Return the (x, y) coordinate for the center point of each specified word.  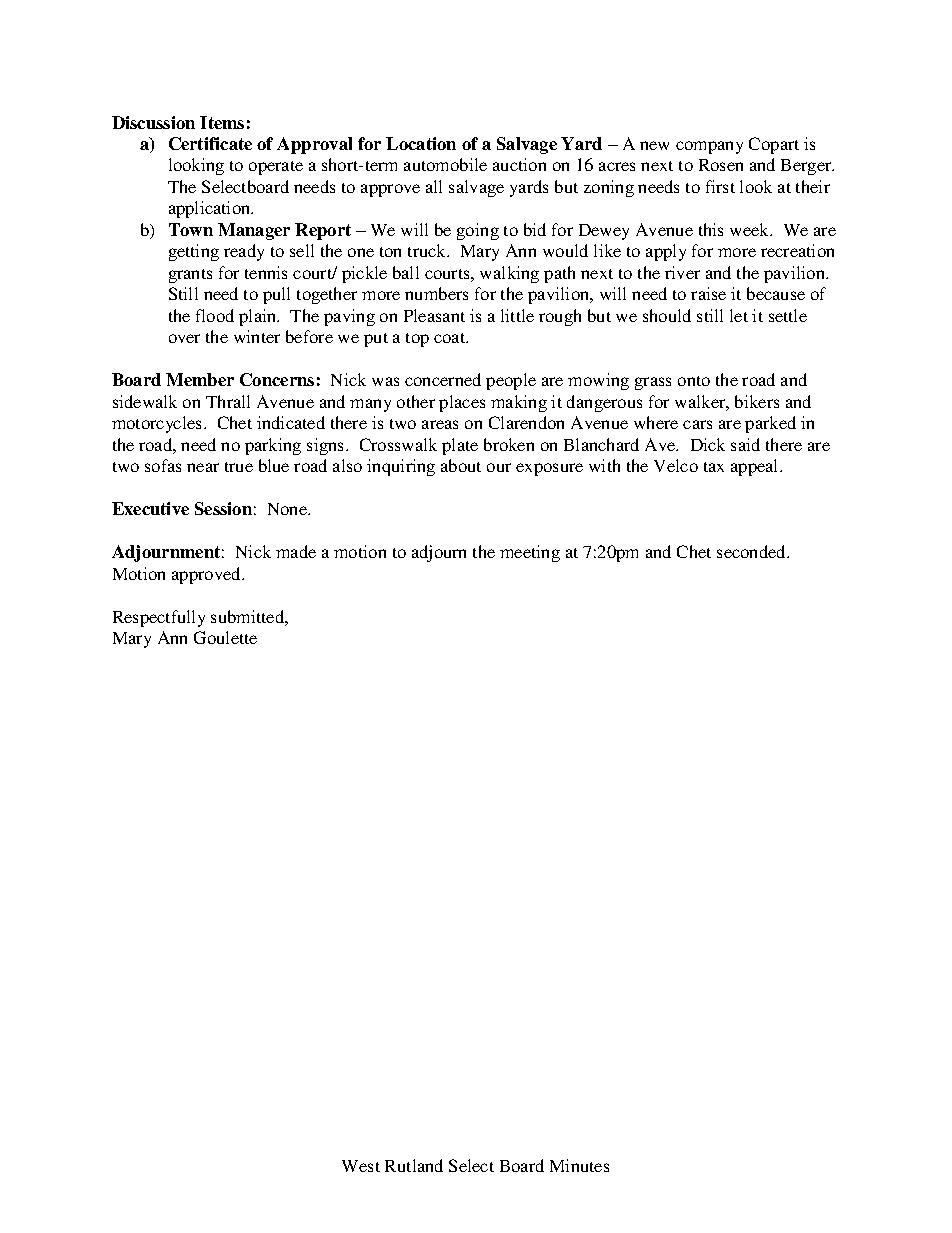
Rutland (414, 1165)
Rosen (721, 165)
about (461, 465)
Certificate (210, 143)
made (296, 551)
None (289, 509)
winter (257, 336)
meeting (530, 553)
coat (451, 338)
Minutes (579, 1165)
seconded (752, 551)
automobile (445, 164)
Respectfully (159, 618)
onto (694, 381)
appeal (756, 467)
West (361, 1166)
